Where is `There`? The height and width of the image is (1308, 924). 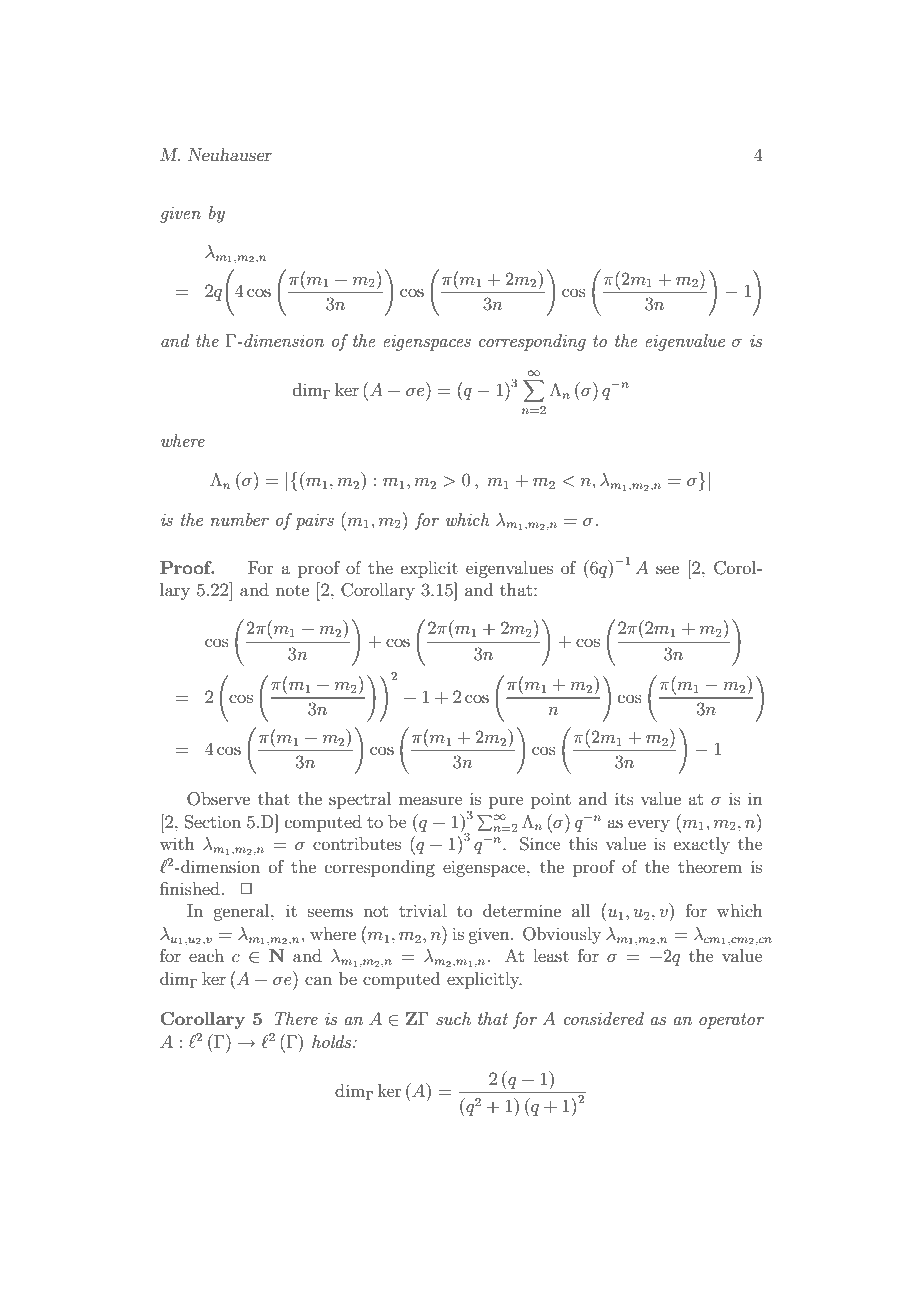
There is located at coordinates (296, 1018).
